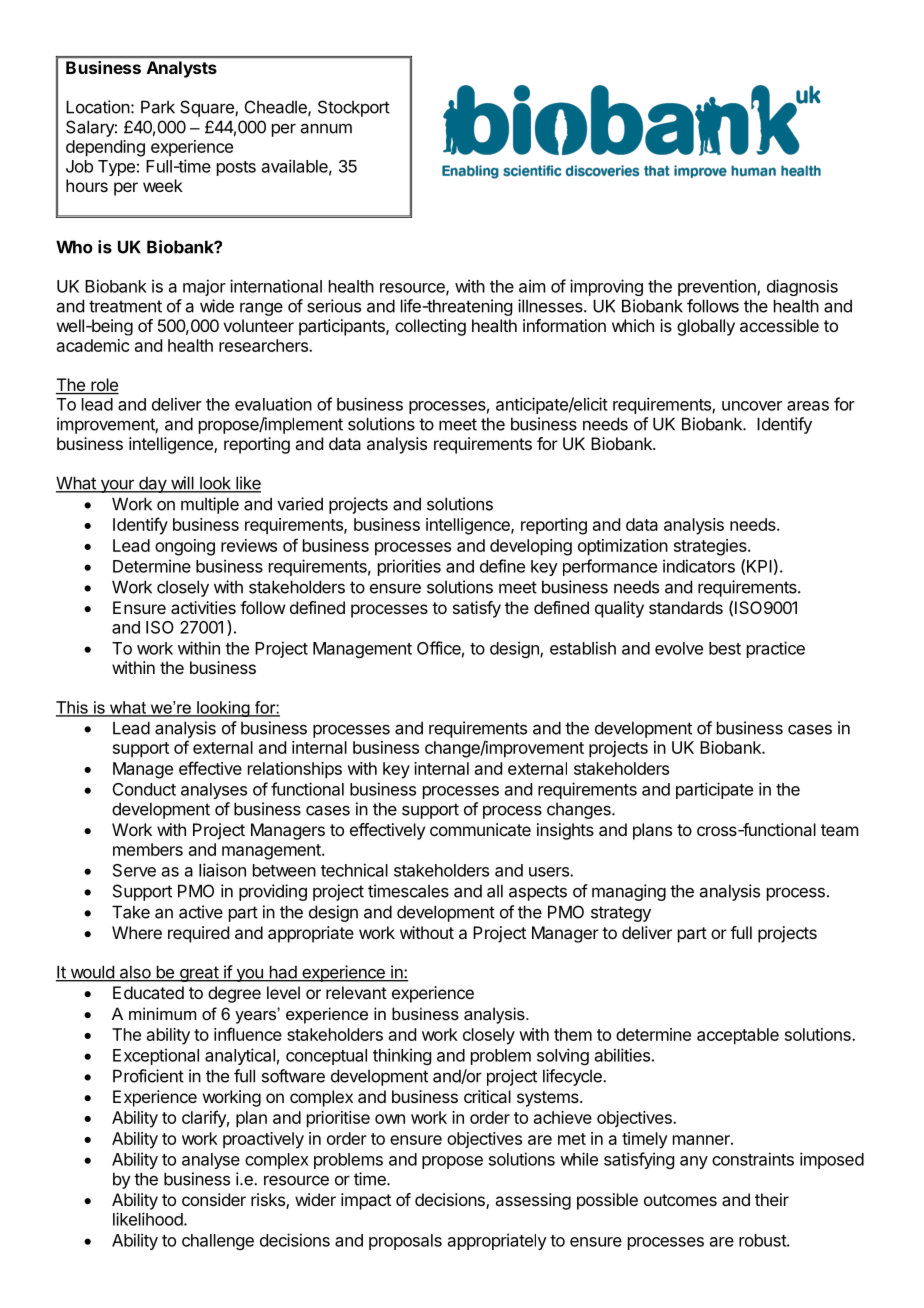 The height and width of the document is (1308, 924). I want to click on uncover, so click(752, 406).
